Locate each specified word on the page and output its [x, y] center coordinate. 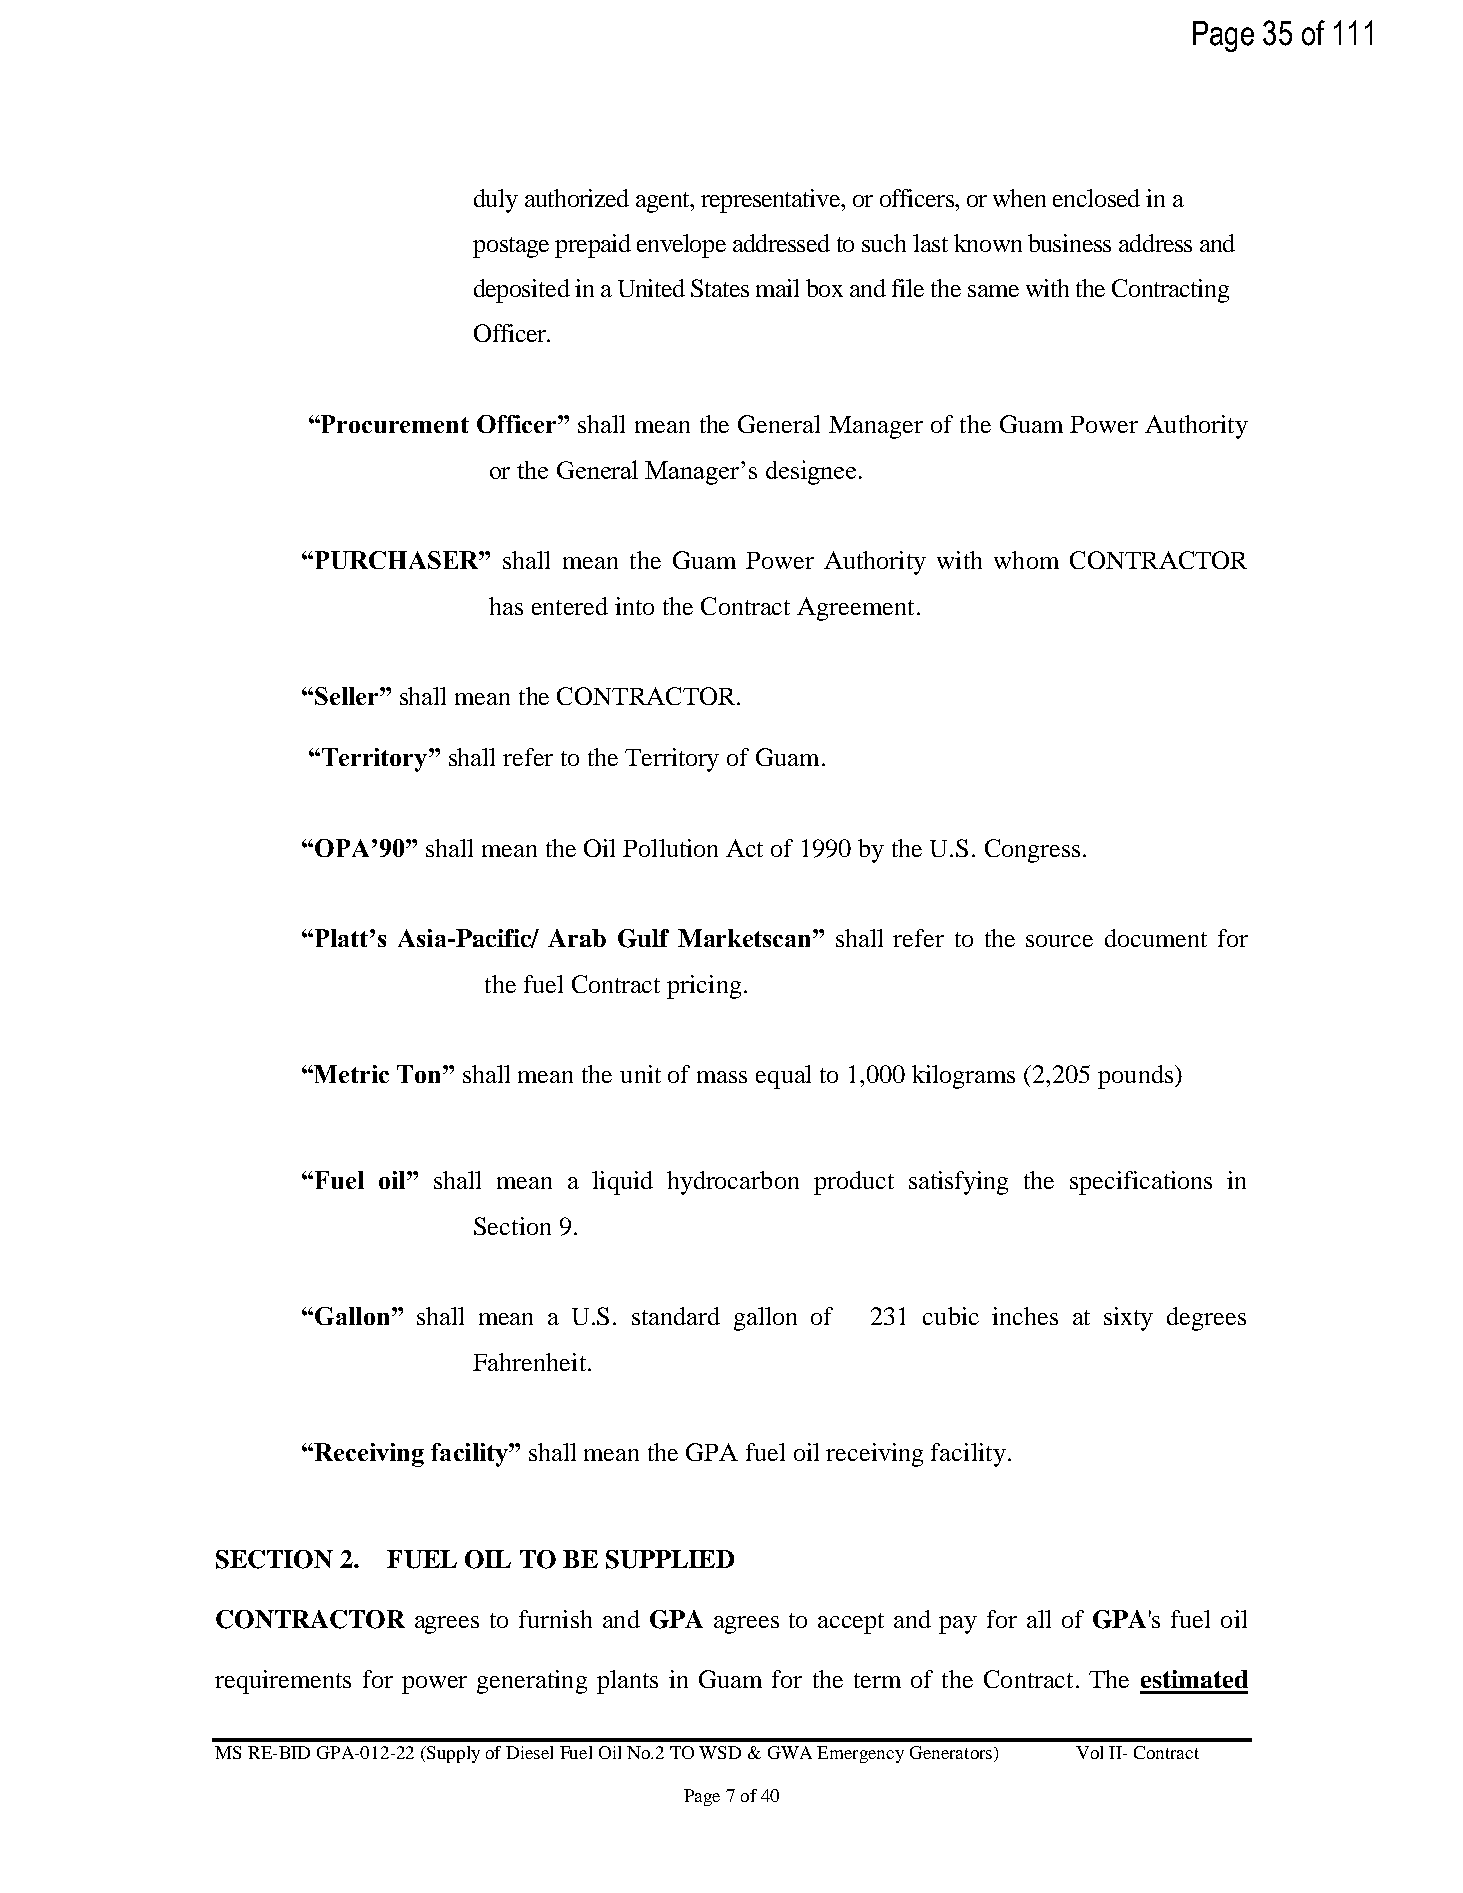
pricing [704, 987]
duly [496, 201]
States [720, 288]
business [1069, 243]
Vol [1089, 1752]
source [1059, 941]
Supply [452, 1754]
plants [627, 1682]
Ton [420, 1074]
